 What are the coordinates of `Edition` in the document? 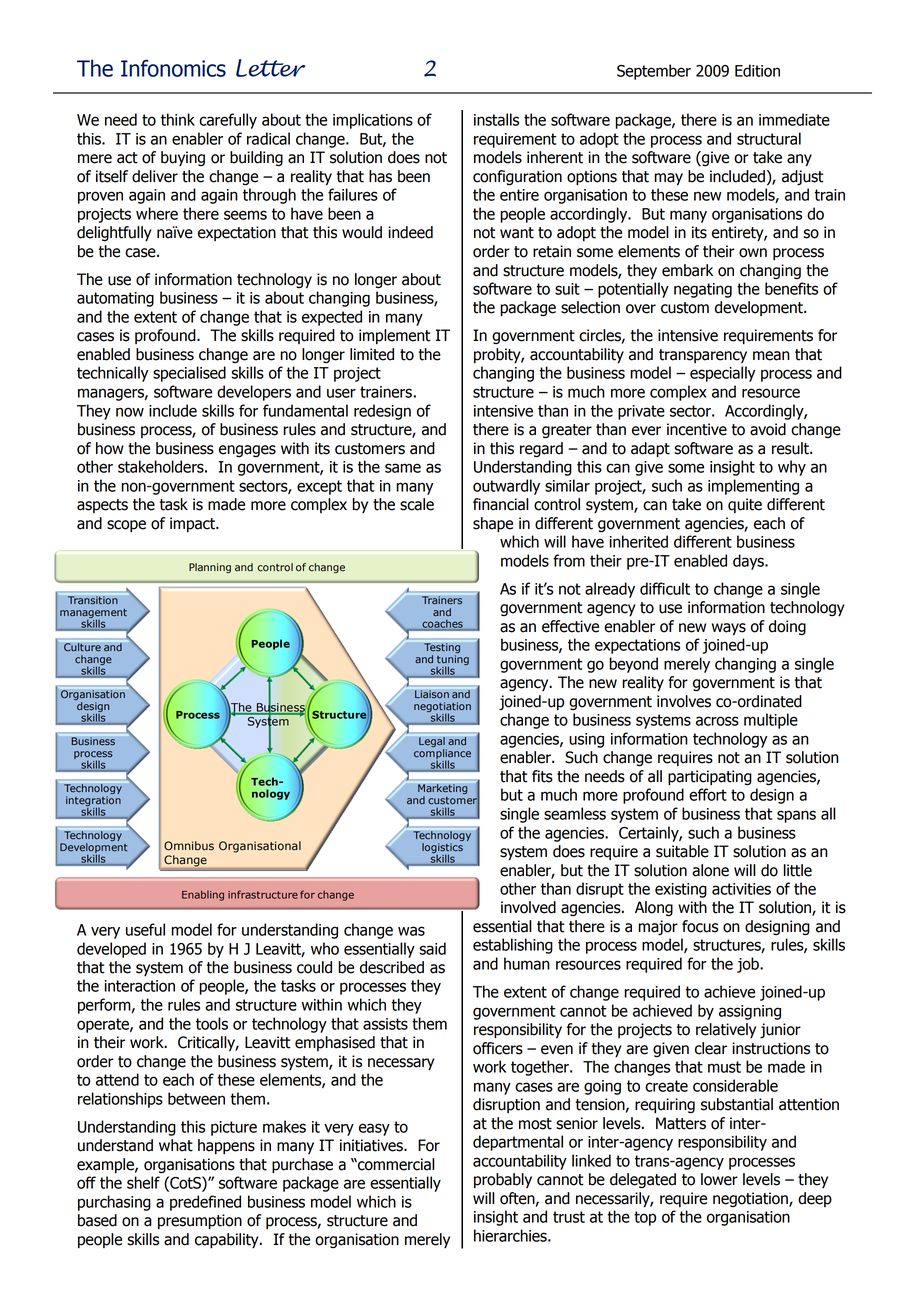 It's located at (757, 70).
